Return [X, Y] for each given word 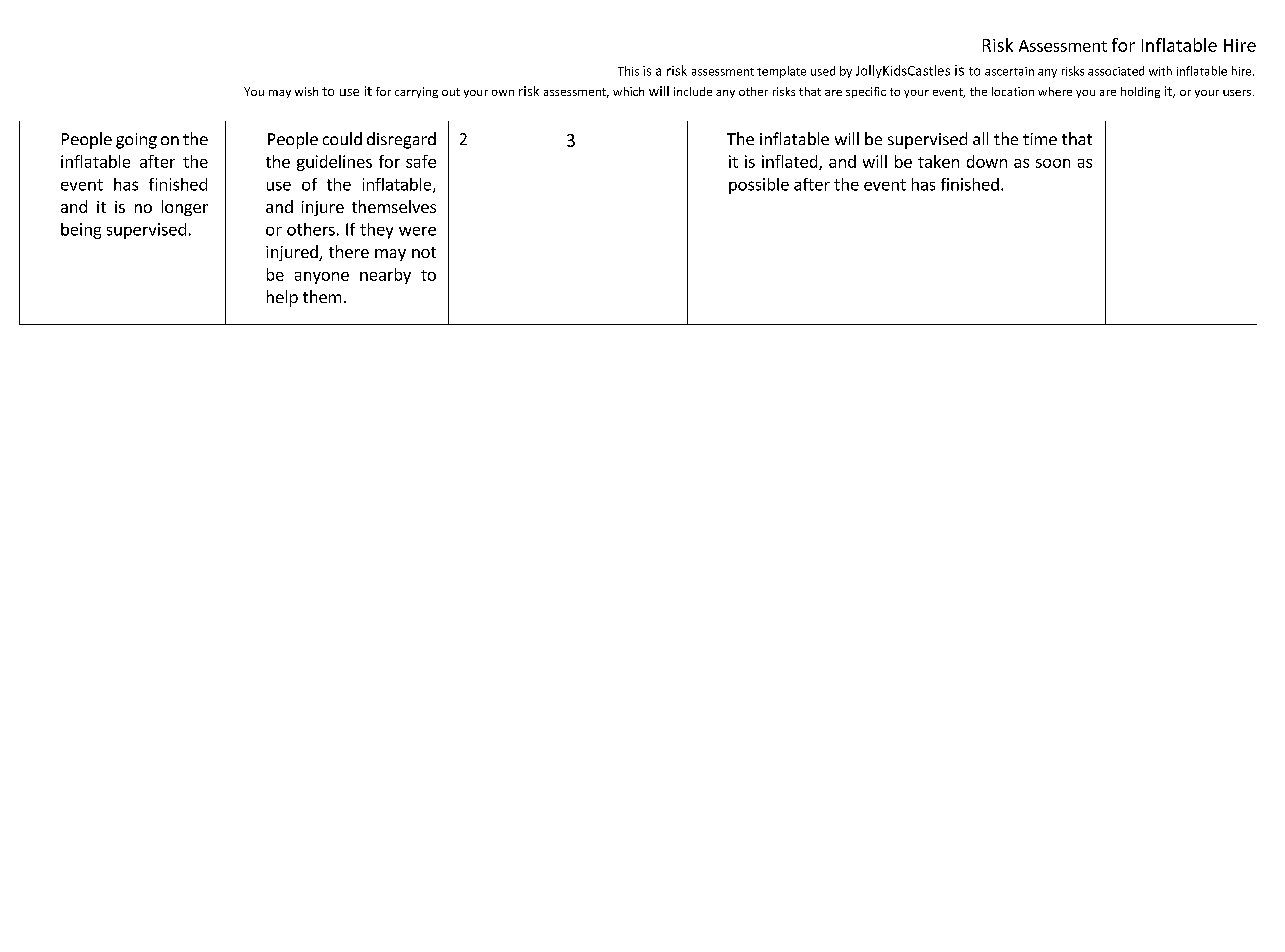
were [417, 231]
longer [185, 208]
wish [306, 91]
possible [759, 186]
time [1040, 139]
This [628, 71]
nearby [385, 276]
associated [1116, 71]
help [282, 298]
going [136, 141]
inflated [791, 162]
